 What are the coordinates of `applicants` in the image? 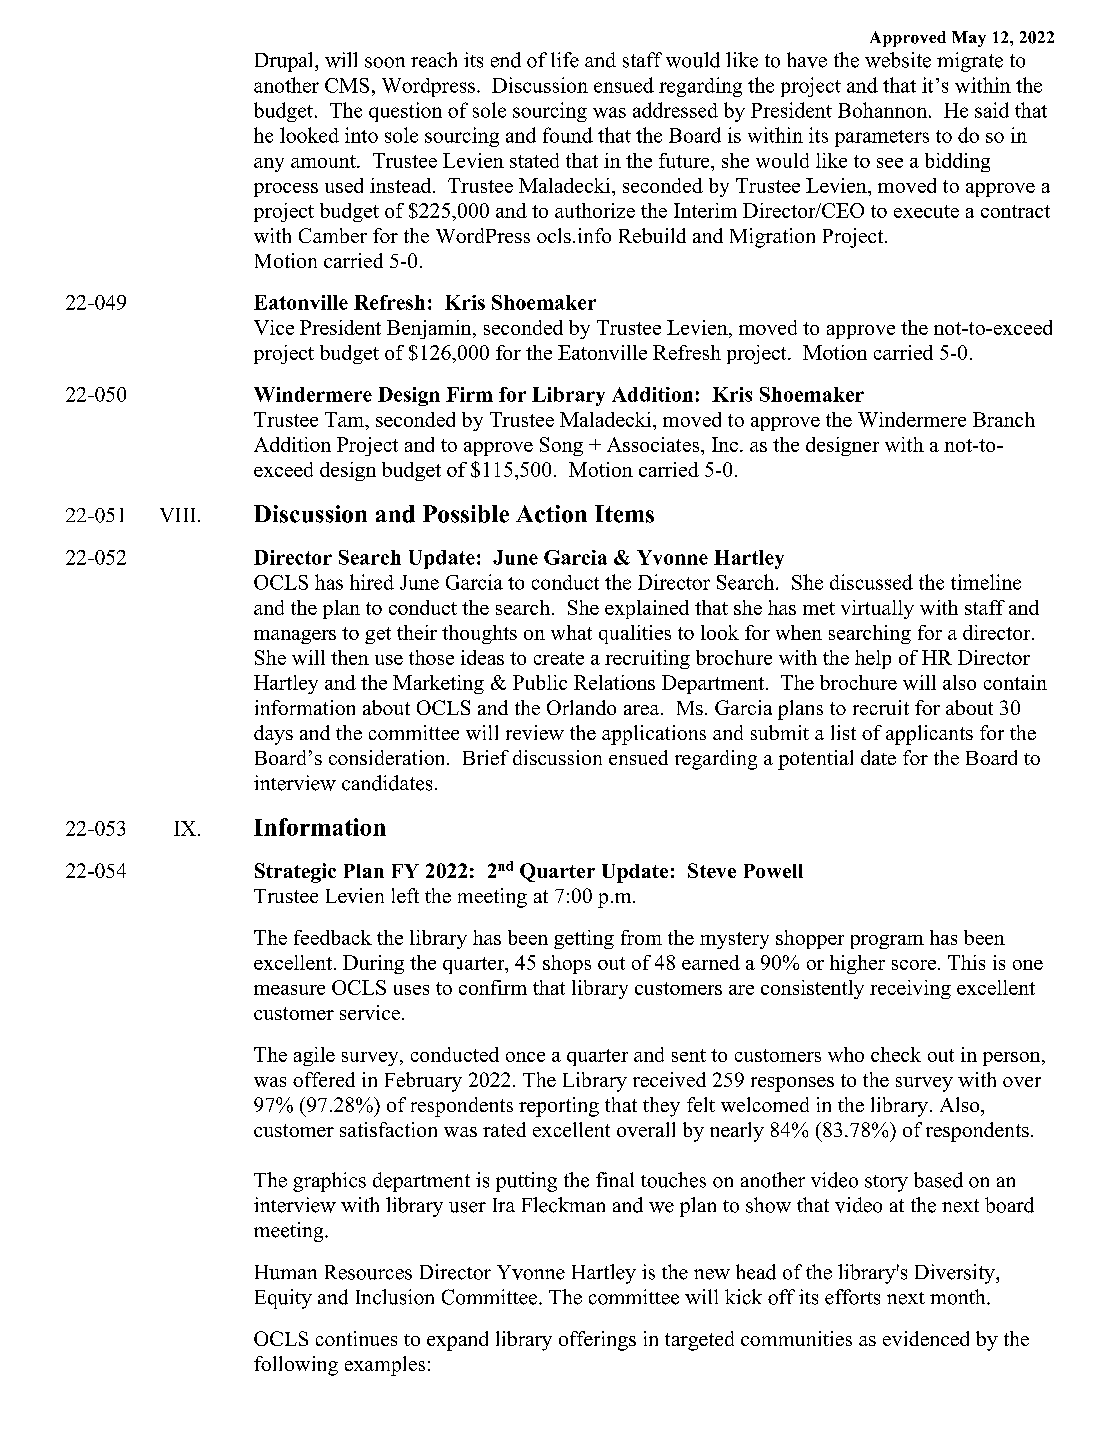 It's located at (929, 735).
